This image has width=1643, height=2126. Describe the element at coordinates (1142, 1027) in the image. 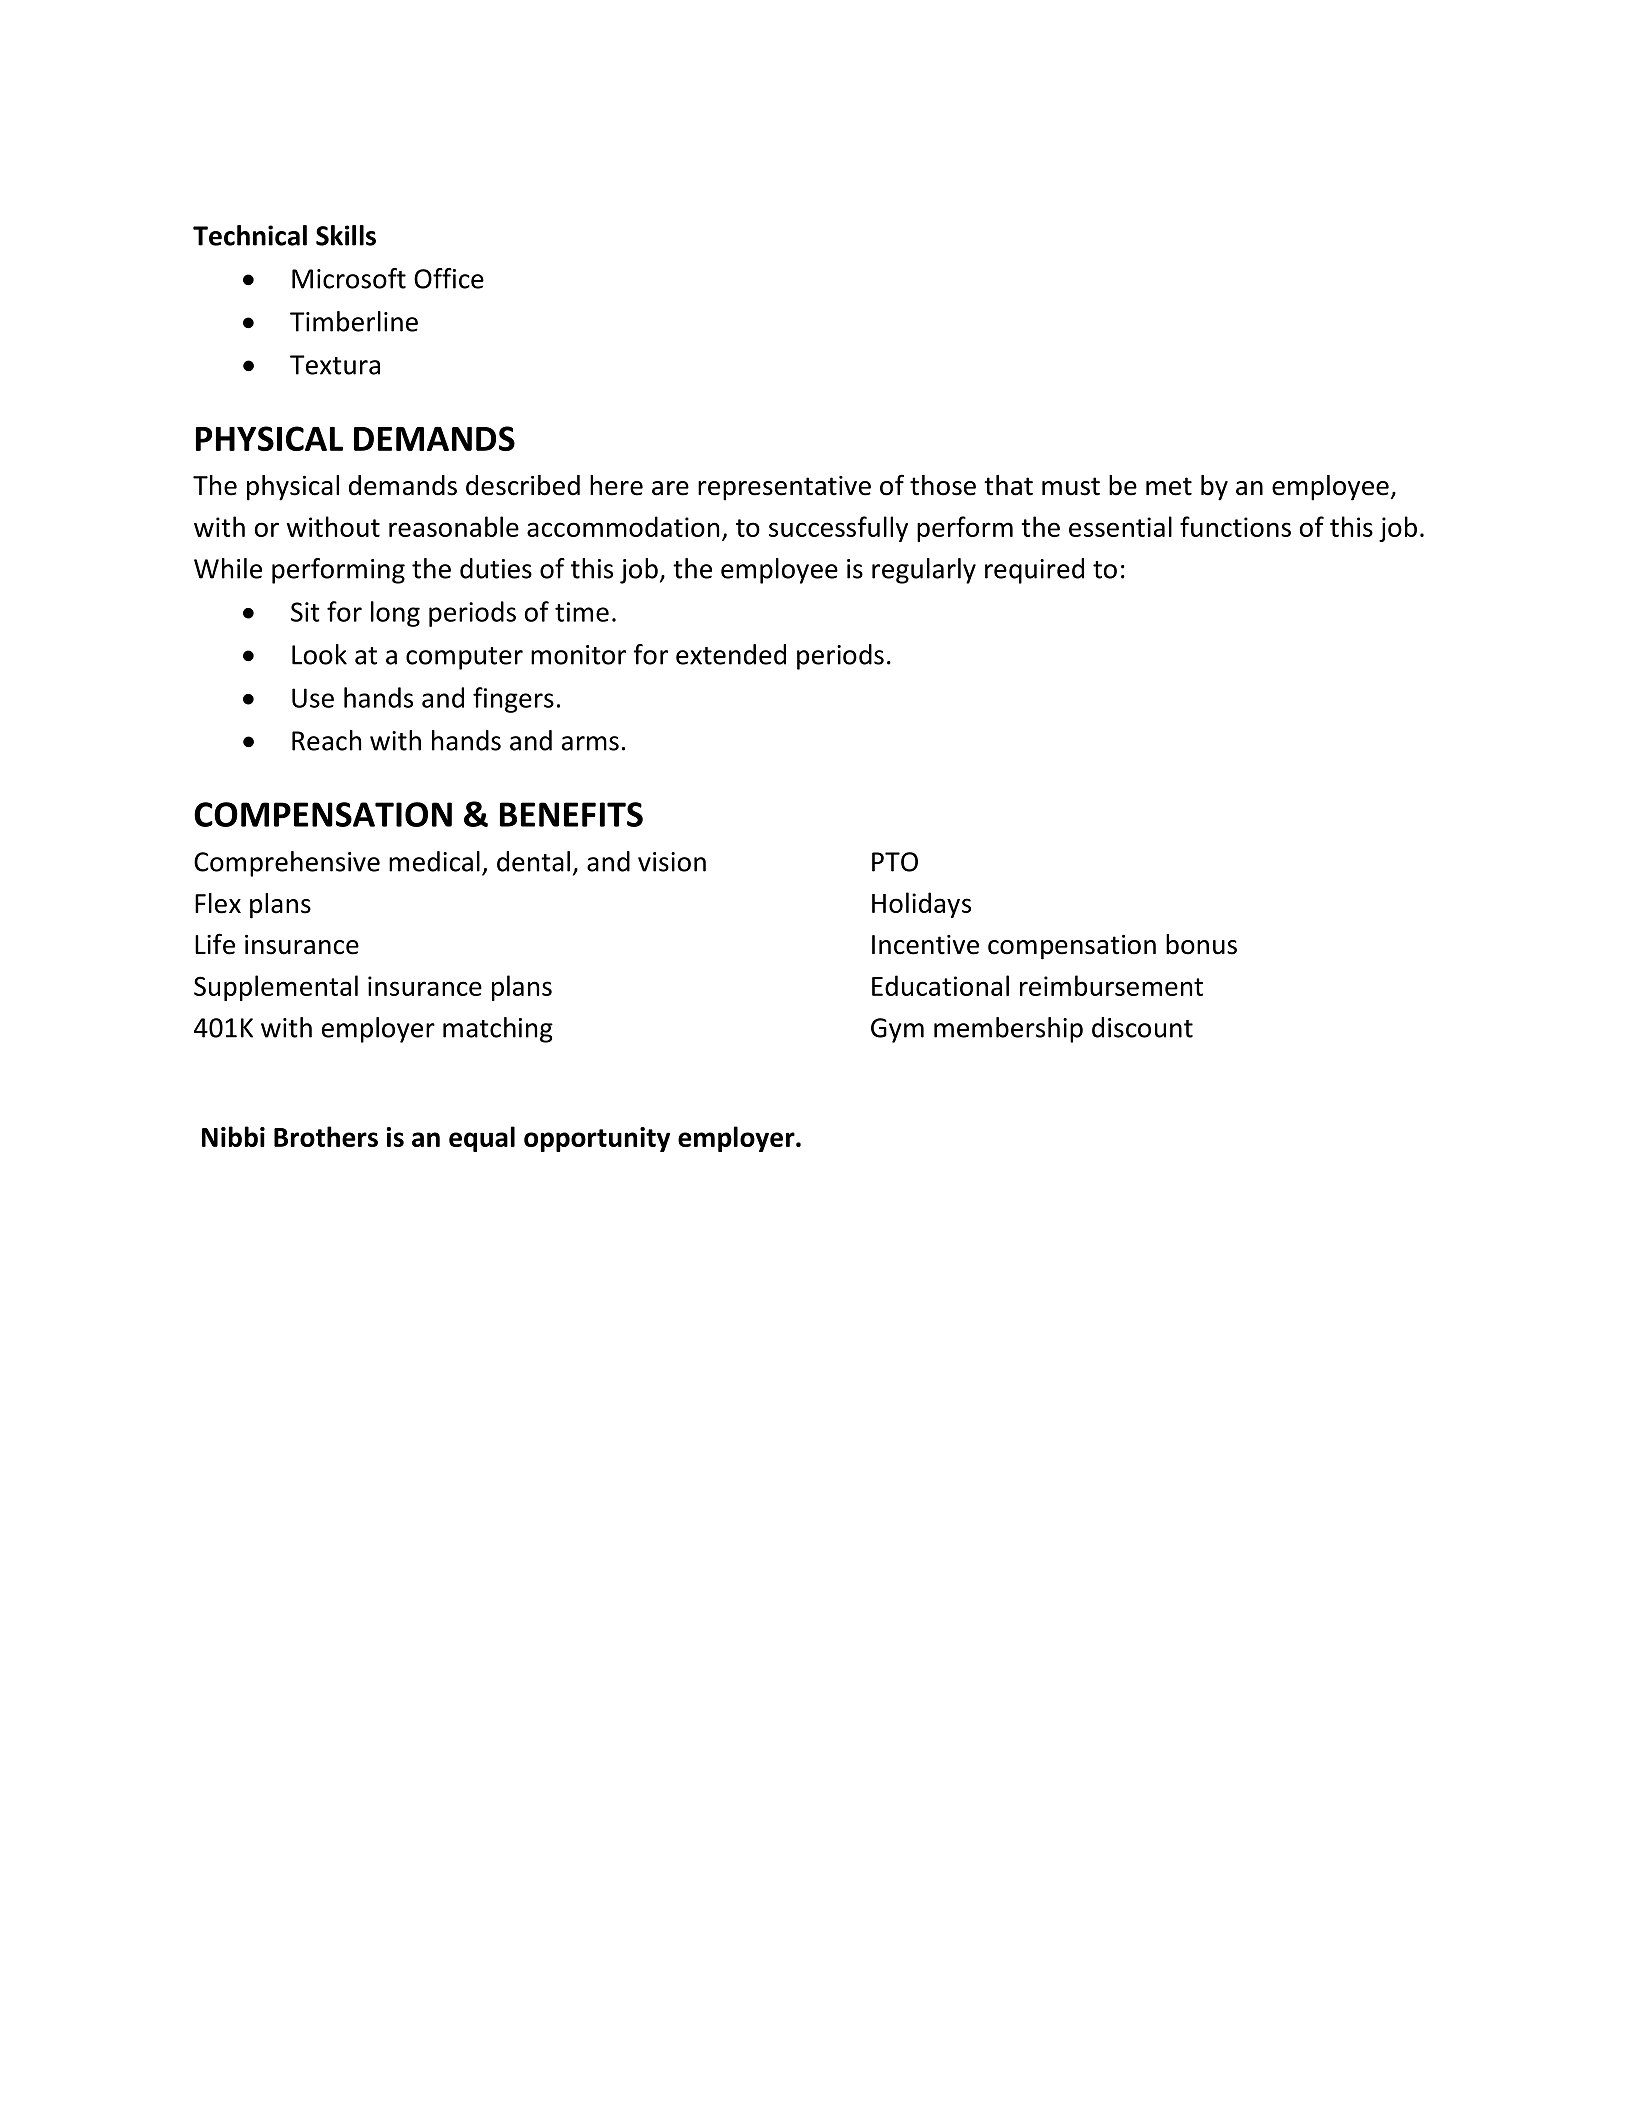

I see `discount` at that location.
